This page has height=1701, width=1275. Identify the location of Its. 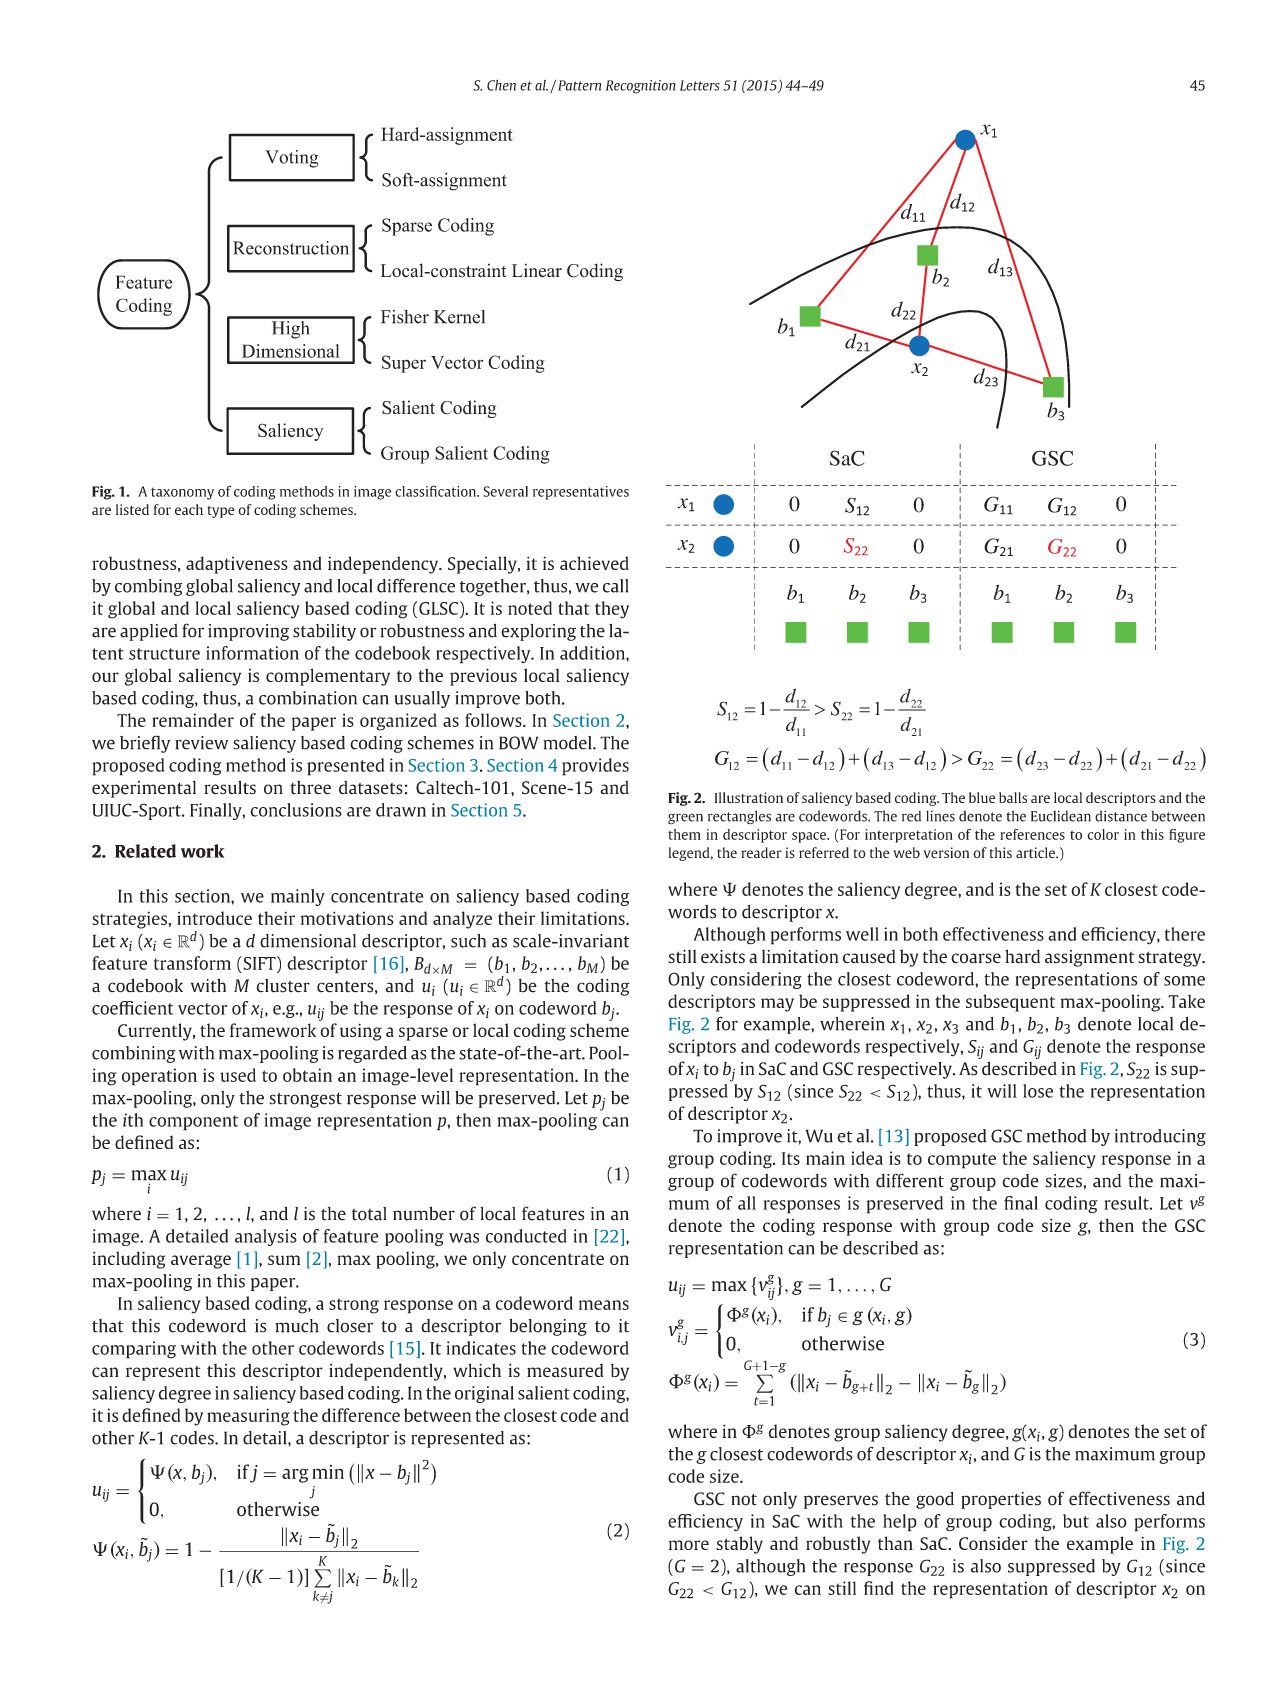
(791, 1158).
